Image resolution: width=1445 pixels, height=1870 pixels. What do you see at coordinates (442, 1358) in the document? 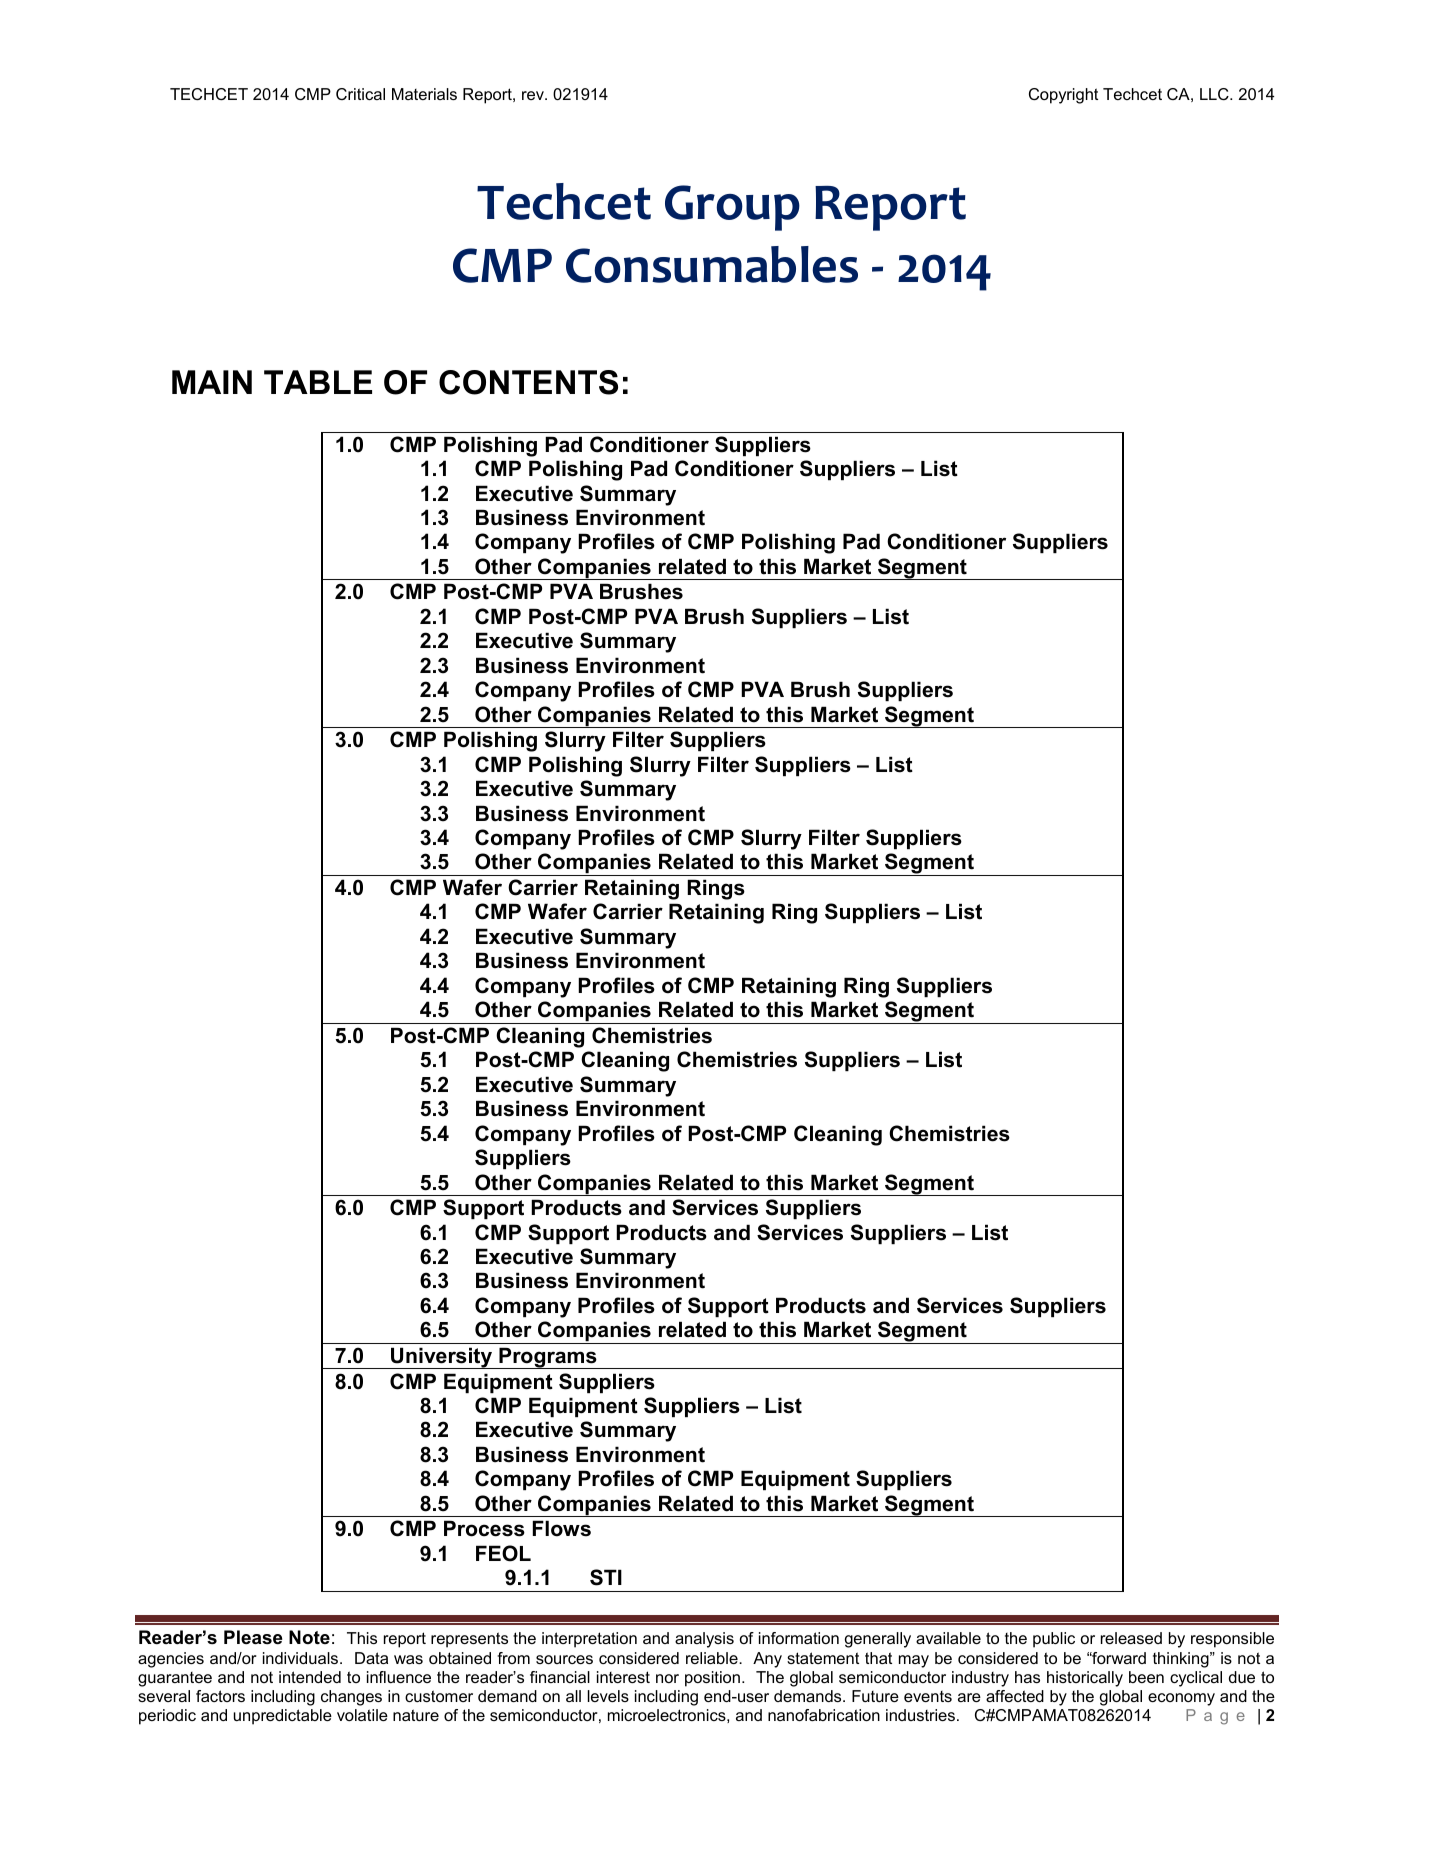
I see `University` at bounding box center [442, 1358].
